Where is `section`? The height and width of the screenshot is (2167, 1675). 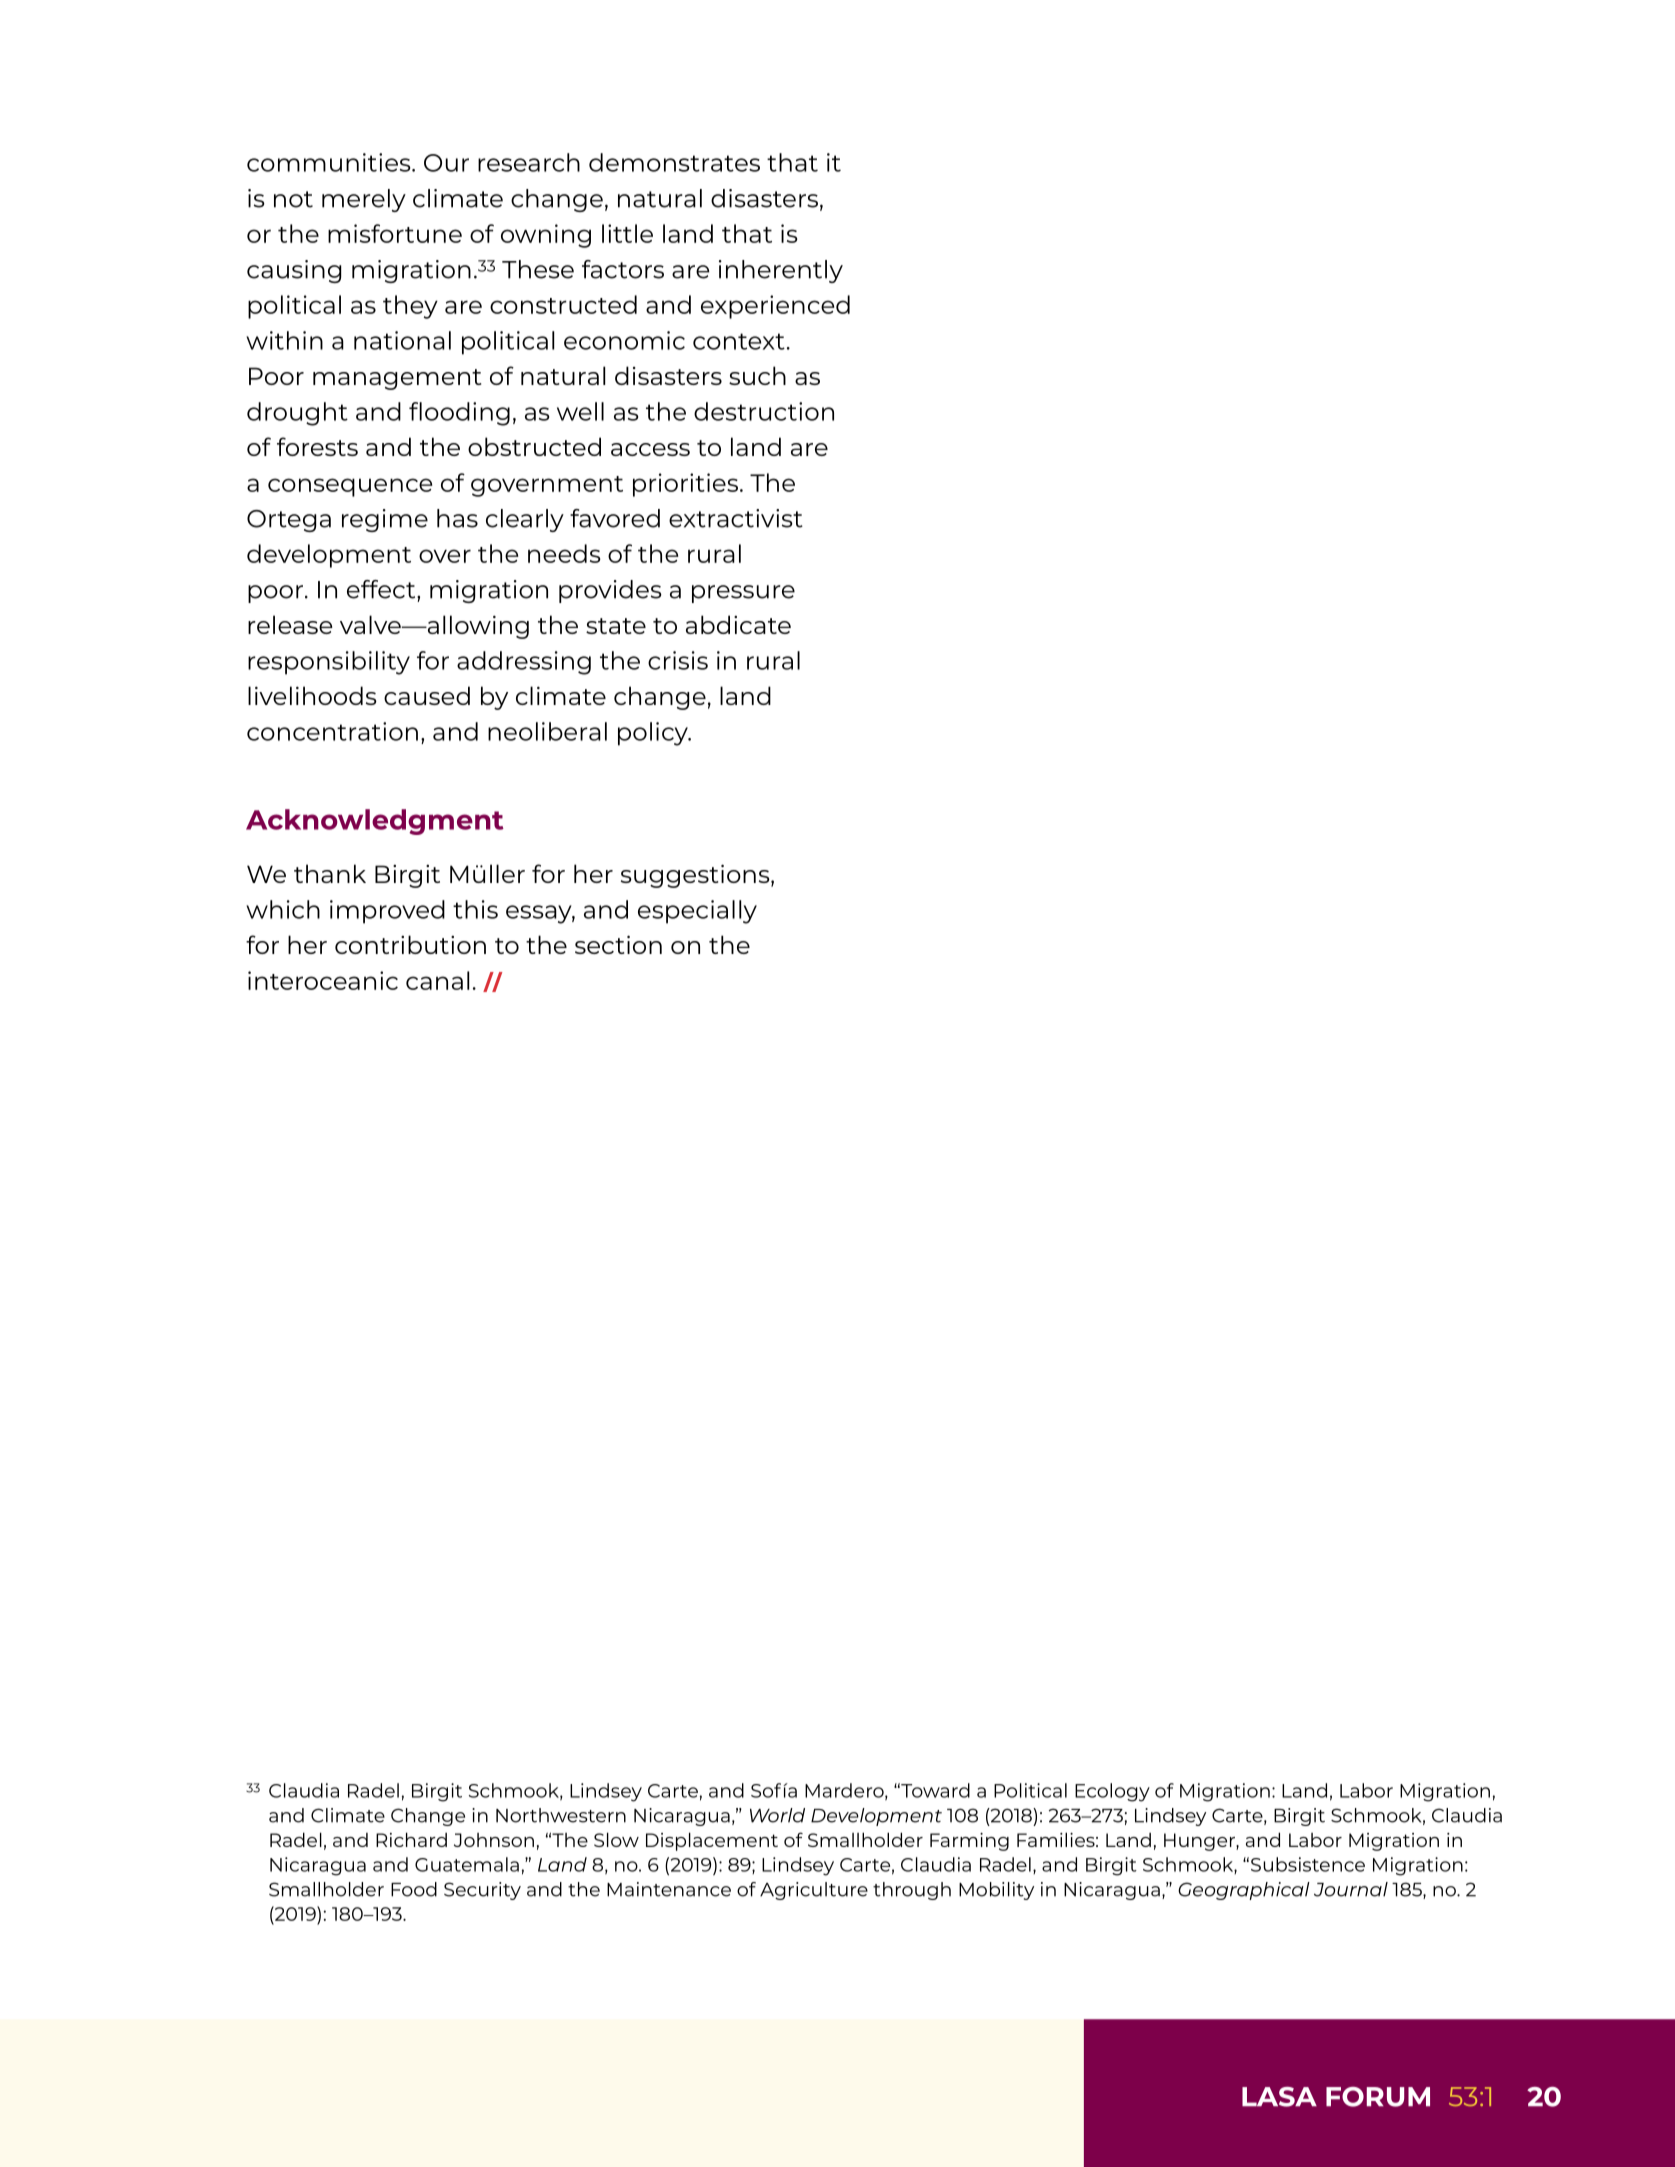
section is located at coordinates (618, 944).
